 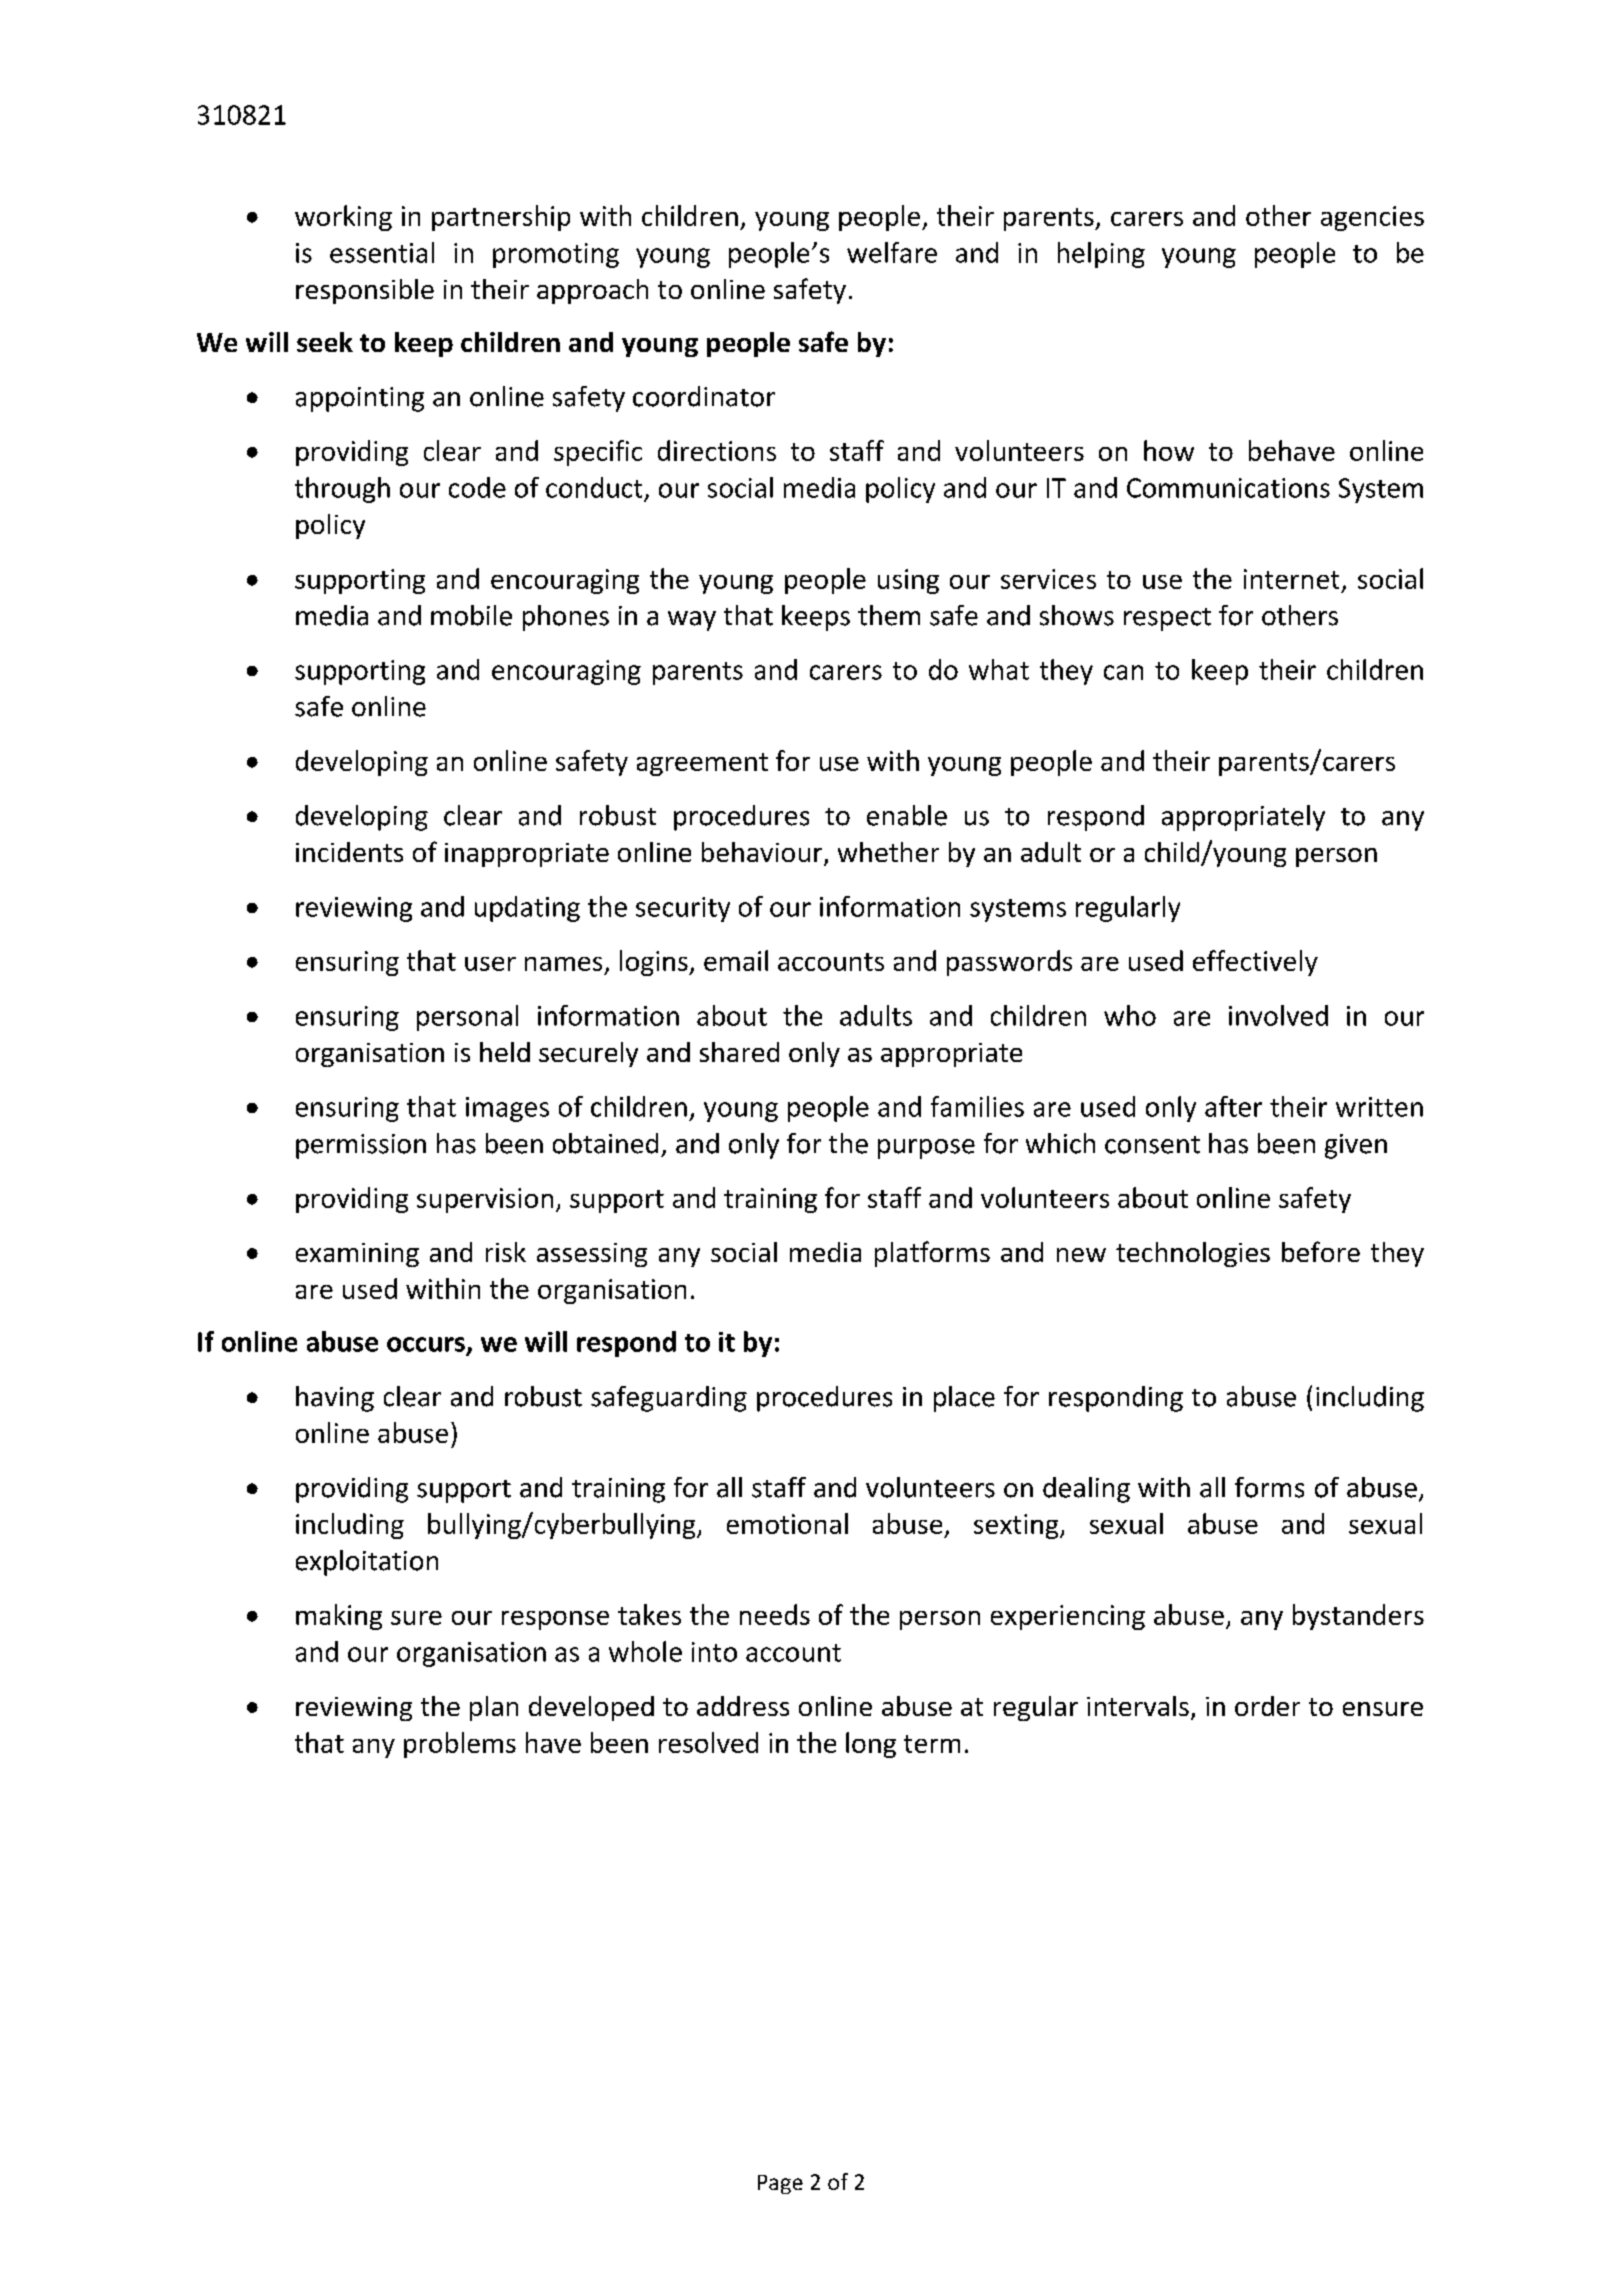 What do you see at coordinates (892, 252) in the screenshot?
I see `welfare` at bounding box center [892, 252].
